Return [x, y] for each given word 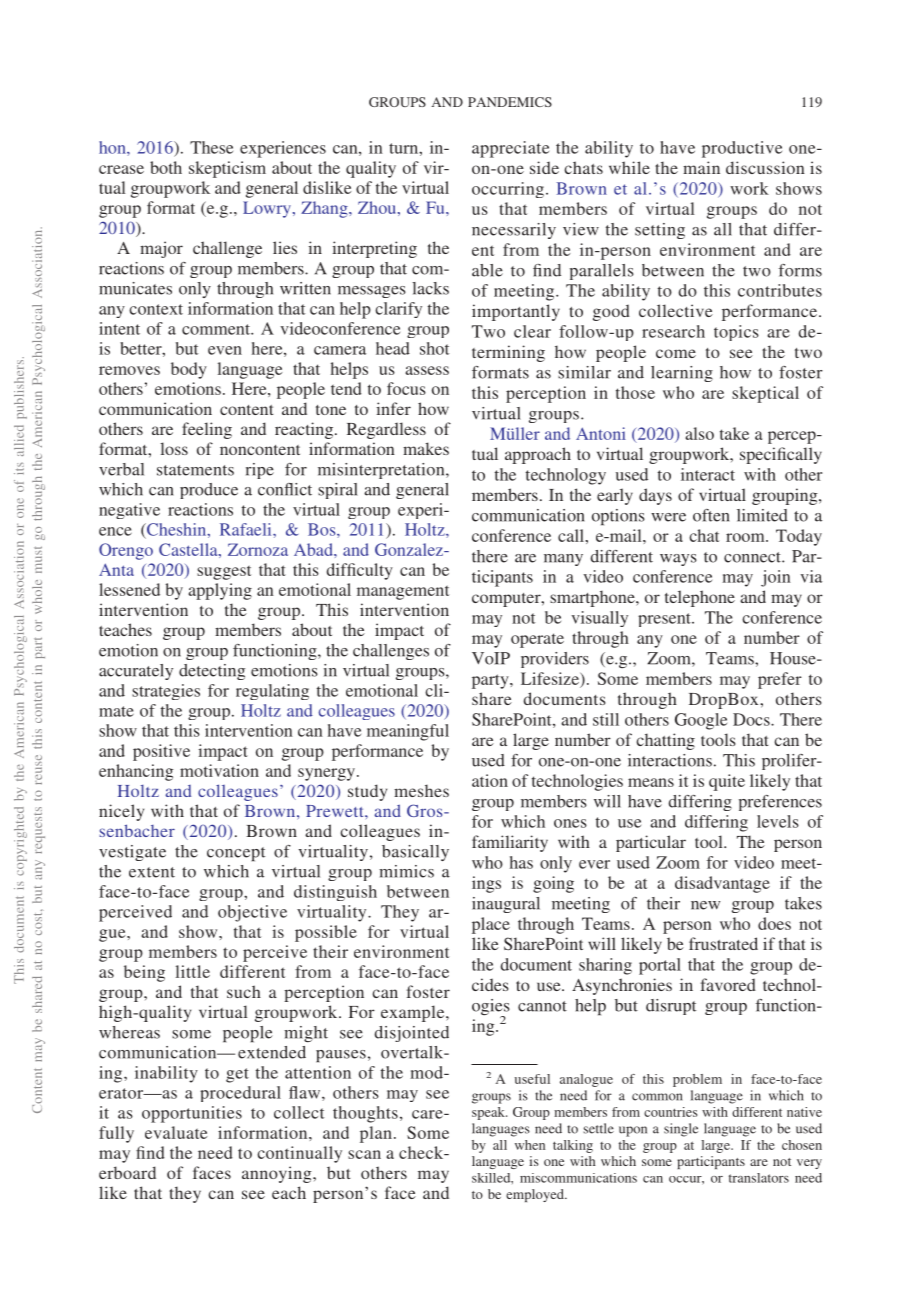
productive [742, 149]
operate [537, 640]
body [189, 370]
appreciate [510, 149]
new [705, 905]
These [211, 147]
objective [252, 913]
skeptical [765, 394]
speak [489, 1113]
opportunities [192, 1114]
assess [427, 370]
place [491, 925]
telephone [700, 598]
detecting [212, 672]
